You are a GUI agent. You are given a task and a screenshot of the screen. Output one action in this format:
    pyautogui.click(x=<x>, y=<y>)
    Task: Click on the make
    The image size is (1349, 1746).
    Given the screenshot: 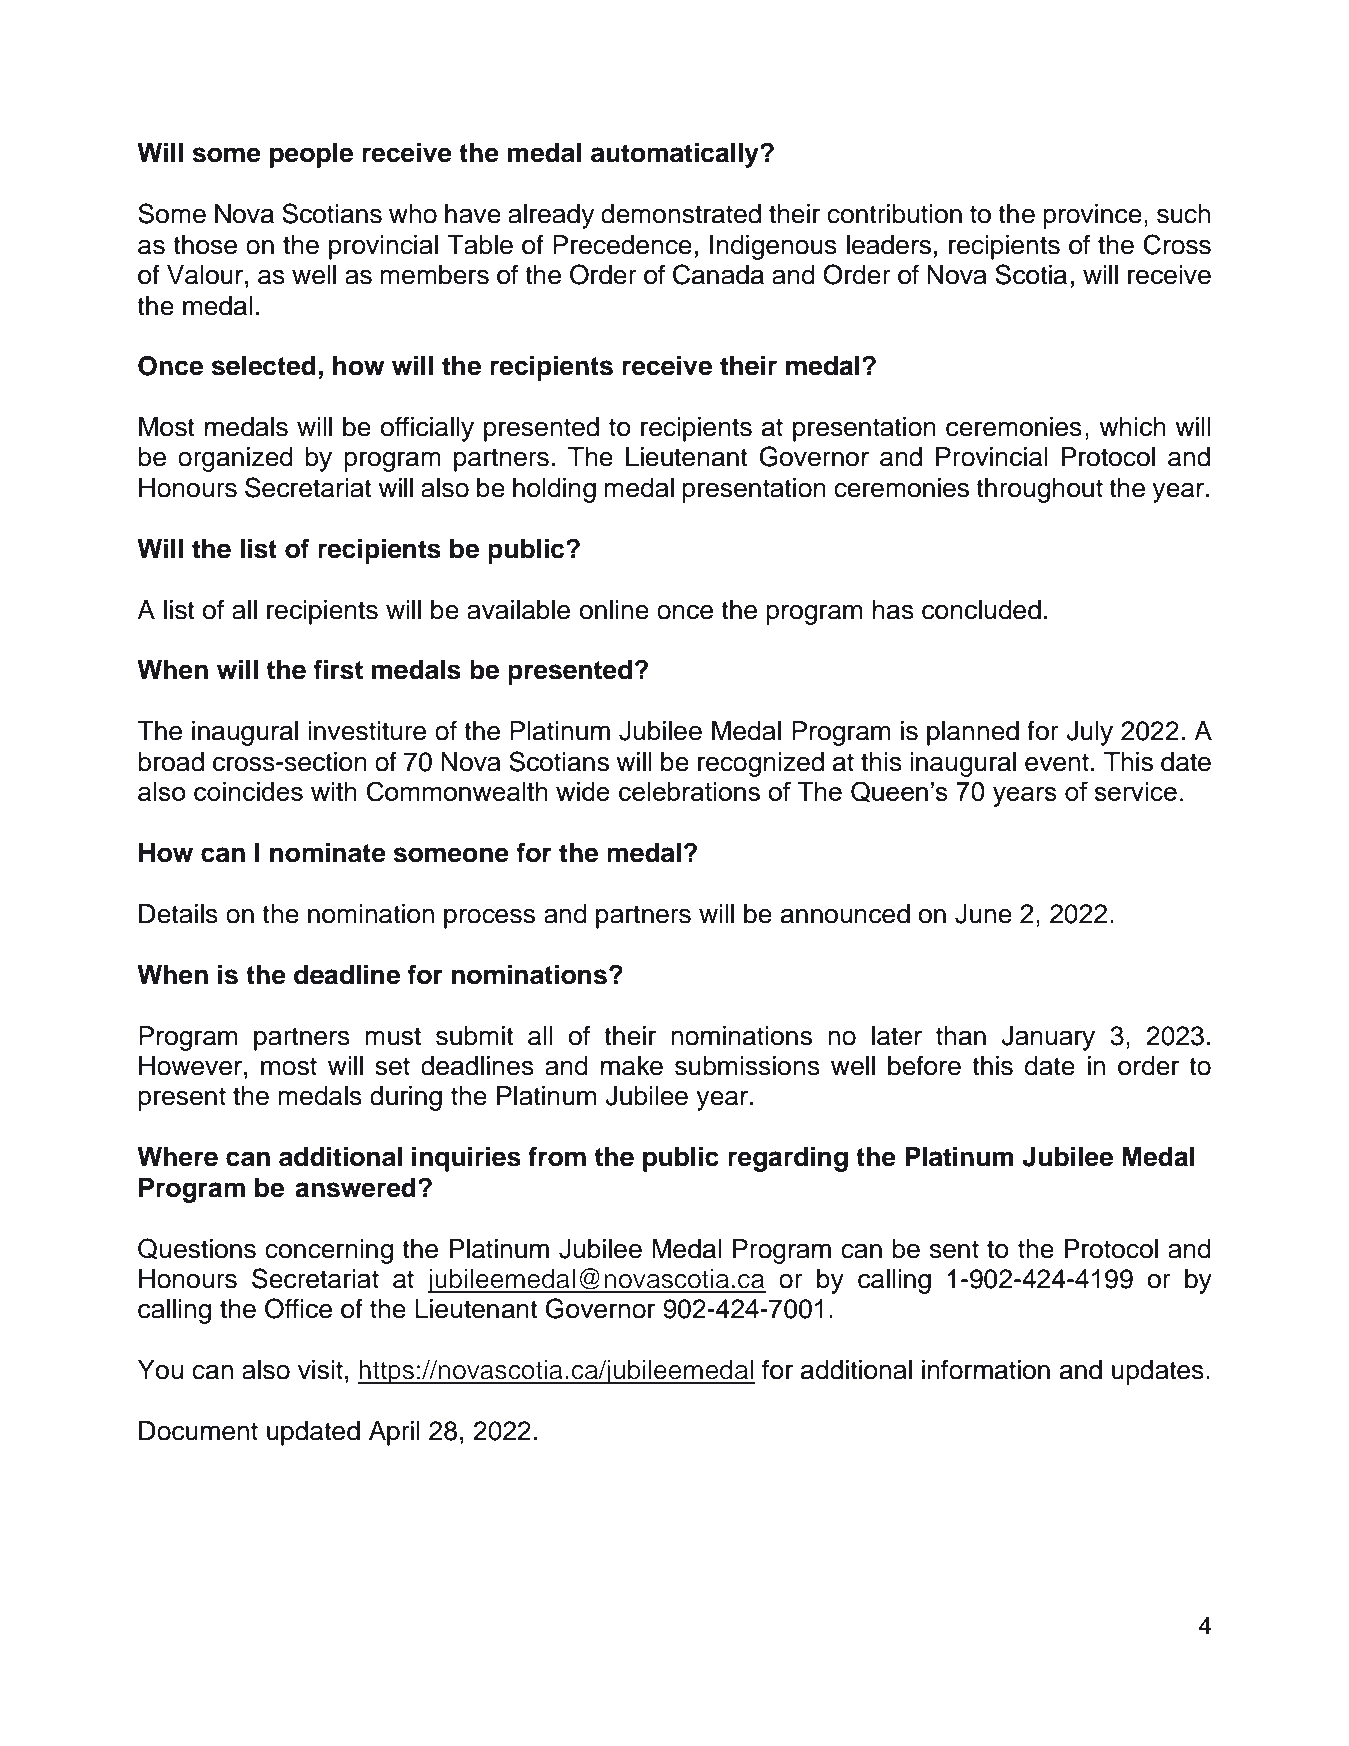 What is the action you would take?
    pyautogui.click(x=632, y=1066)
